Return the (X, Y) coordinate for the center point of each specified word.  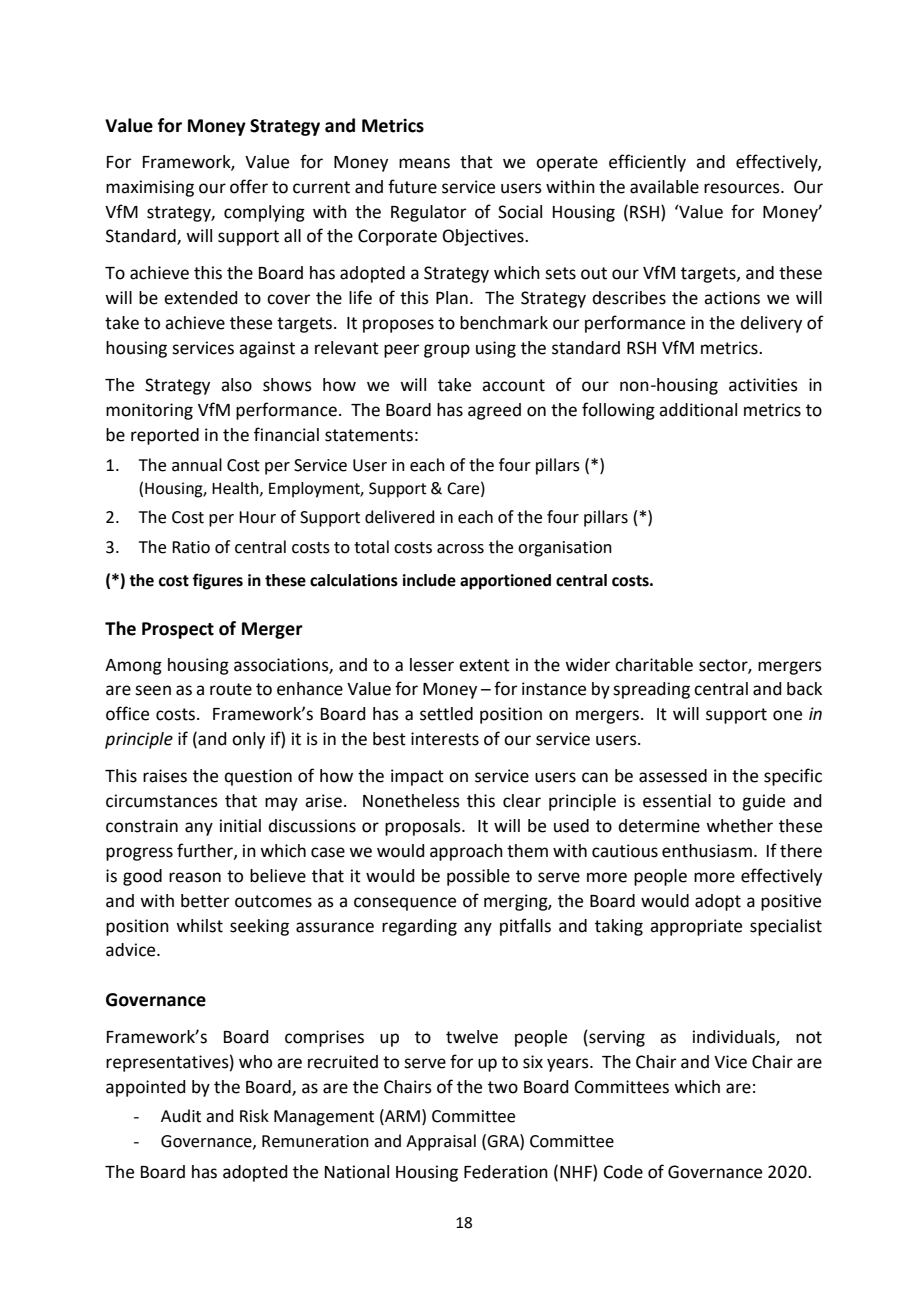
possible (478, 877)
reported (165, 436)
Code (623, 1172)
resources (743, 188)
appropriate (696, 927)
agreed (494, 411)
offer (249, 186)
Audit (181, 1116)
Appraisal (441, 1142)
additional (698, 410)
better (205, 901)
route (231, 689)
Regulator (429, 213)
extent (484, 665)
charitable (654, 665)
